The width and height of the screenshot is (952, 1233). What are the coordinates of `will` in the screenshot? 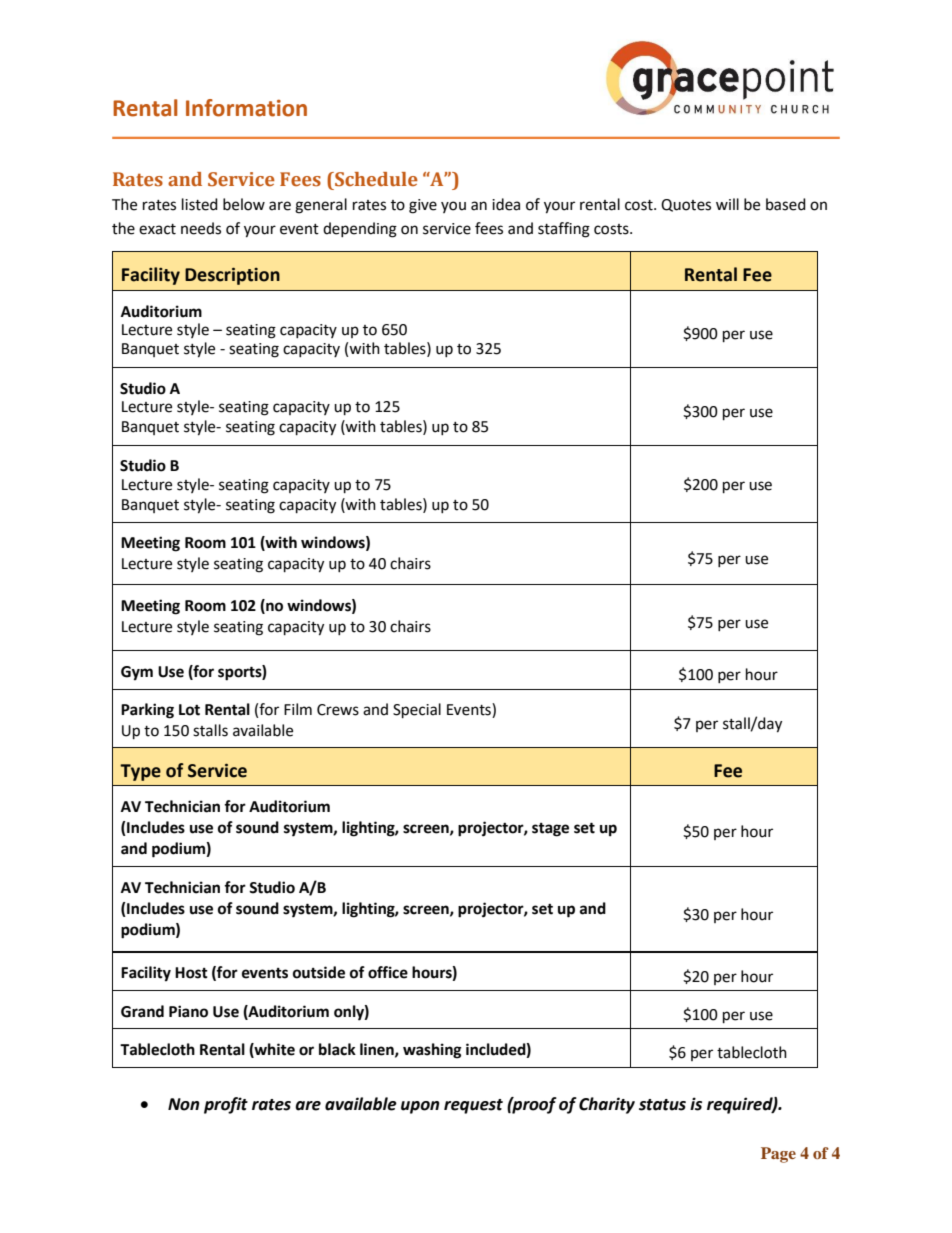 It's located at (727, 204).
